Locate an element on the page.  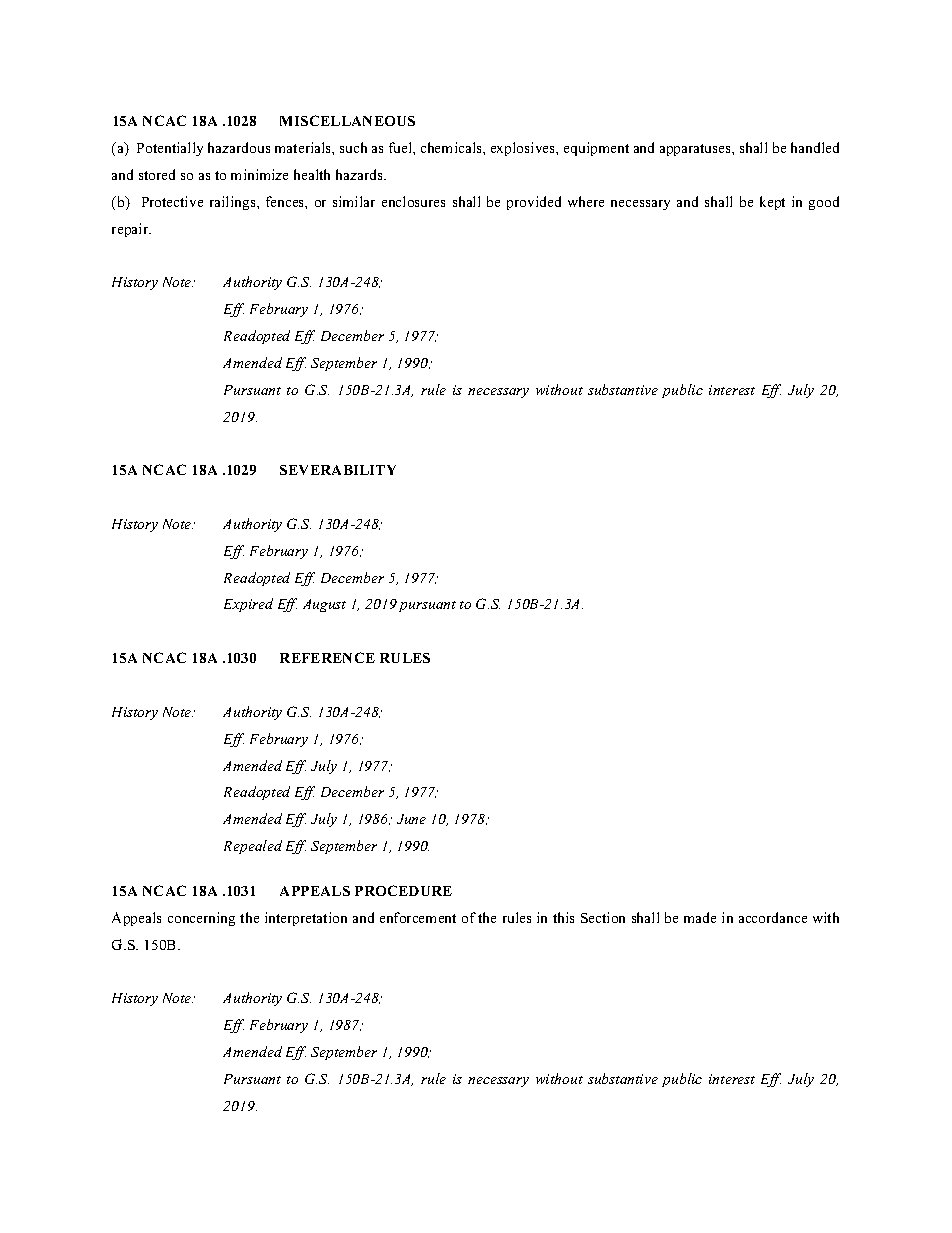
concerning is located at coordinates (201, 919).
